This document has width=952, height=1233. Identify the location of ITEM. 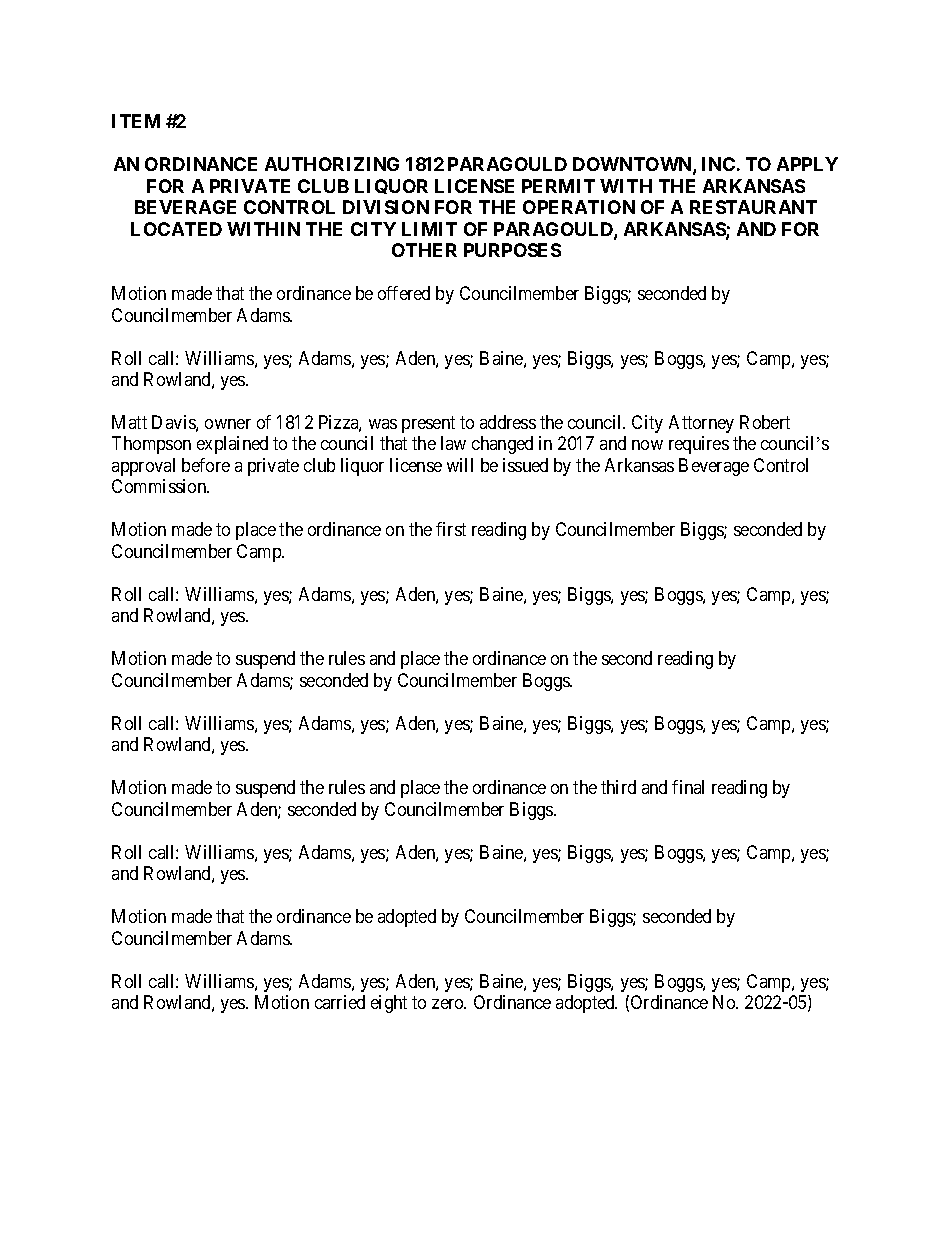
(136, 121).
